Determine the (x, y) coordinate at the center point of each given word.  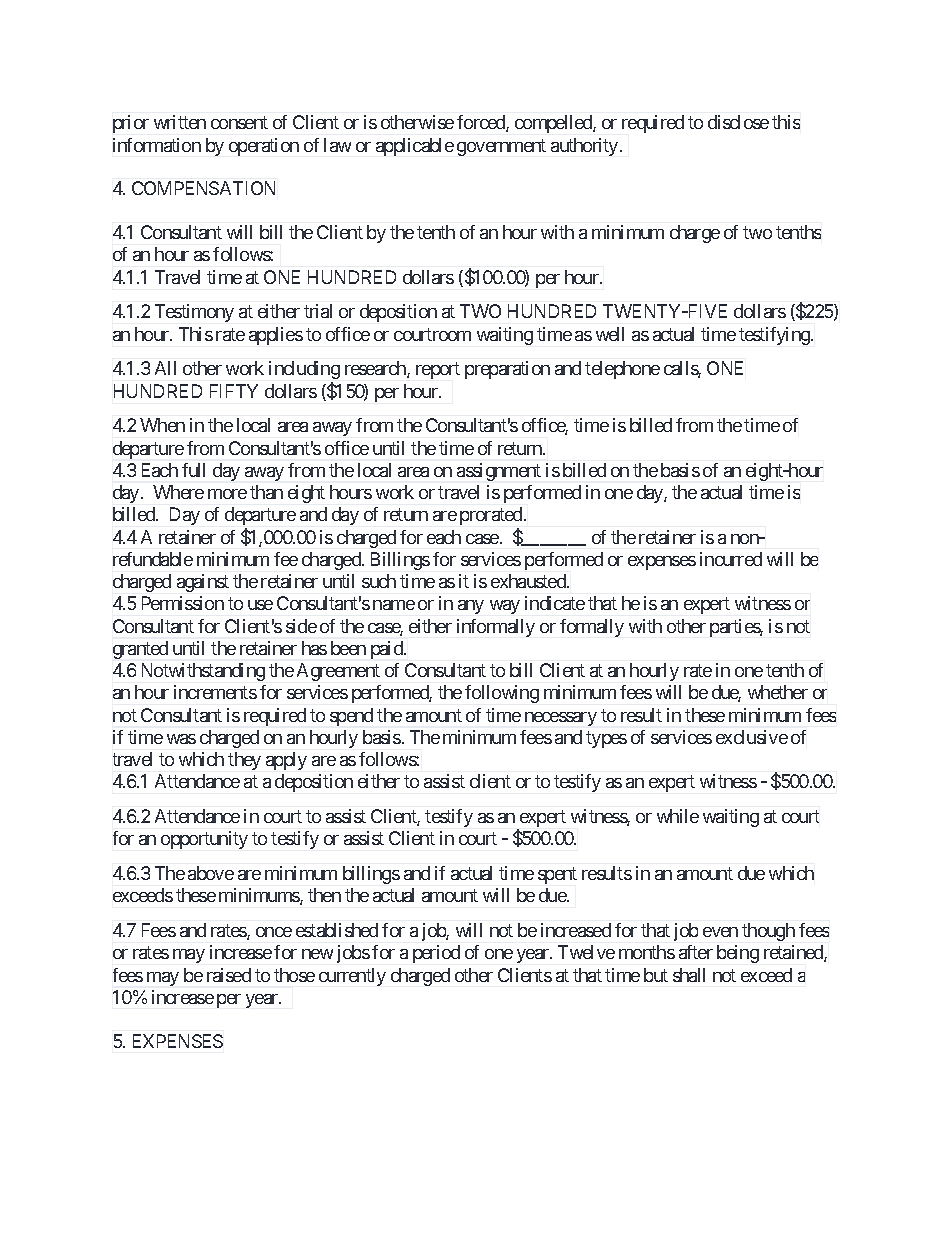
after (696, 952)
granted (140, 650)
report (438, 371)
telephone (622, 370)
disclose (738, 122)
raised (229, 975)
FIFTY (234, 391)
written (180, 122)
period (436, 954)
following (502, 694)
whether (778, 692)
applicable (415, 147)
